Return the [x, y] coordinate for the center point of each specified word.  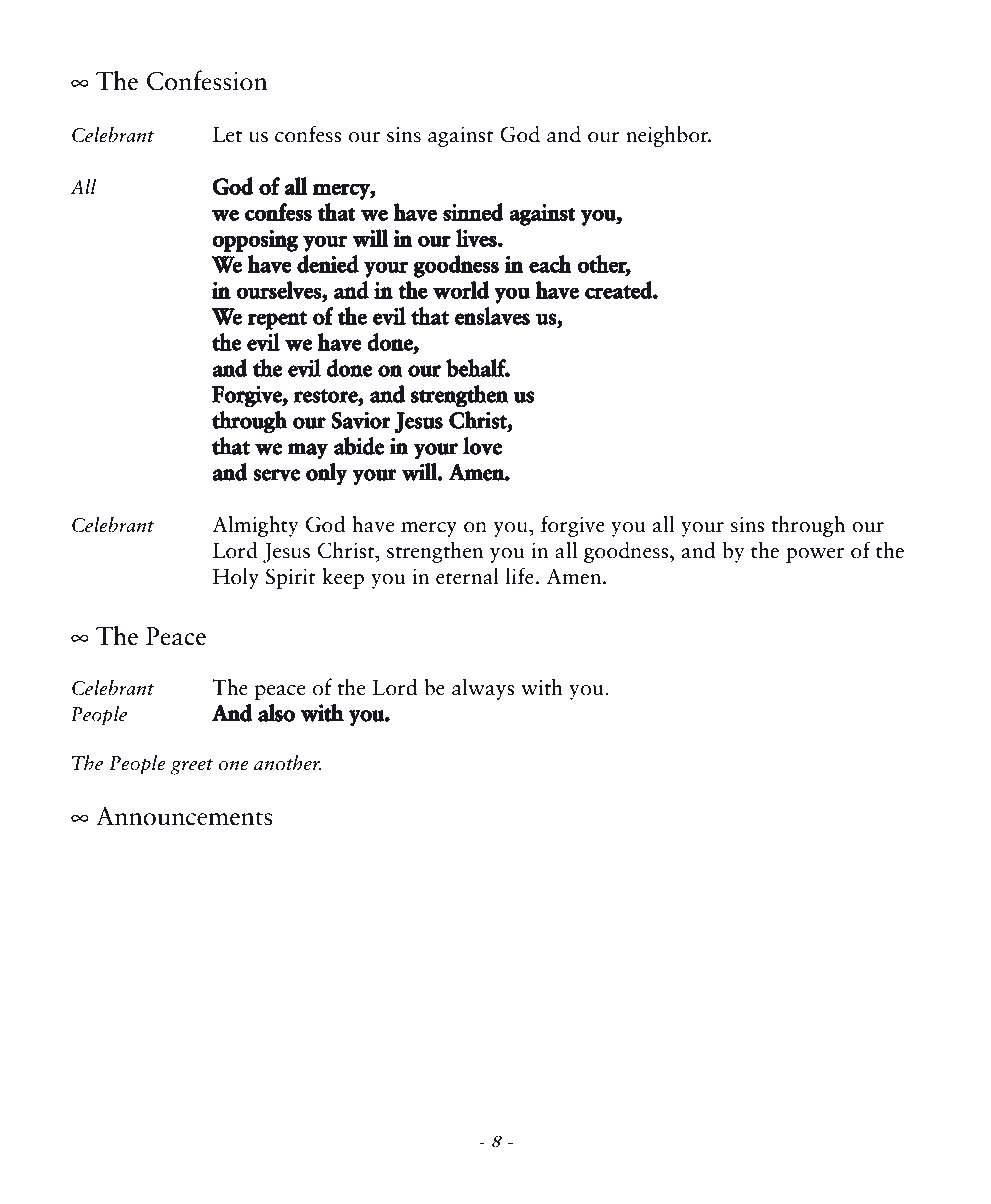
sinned [473, 212]
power [815, 555]
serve [276, 475]
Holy [236, 578]
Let [227, 135]
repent [277, 320]
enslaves [492, 316]
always [483, 689]
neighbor [668, 136]
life [520, 576]
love [482, 446]
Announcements [184, 816]
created [619, 290]
